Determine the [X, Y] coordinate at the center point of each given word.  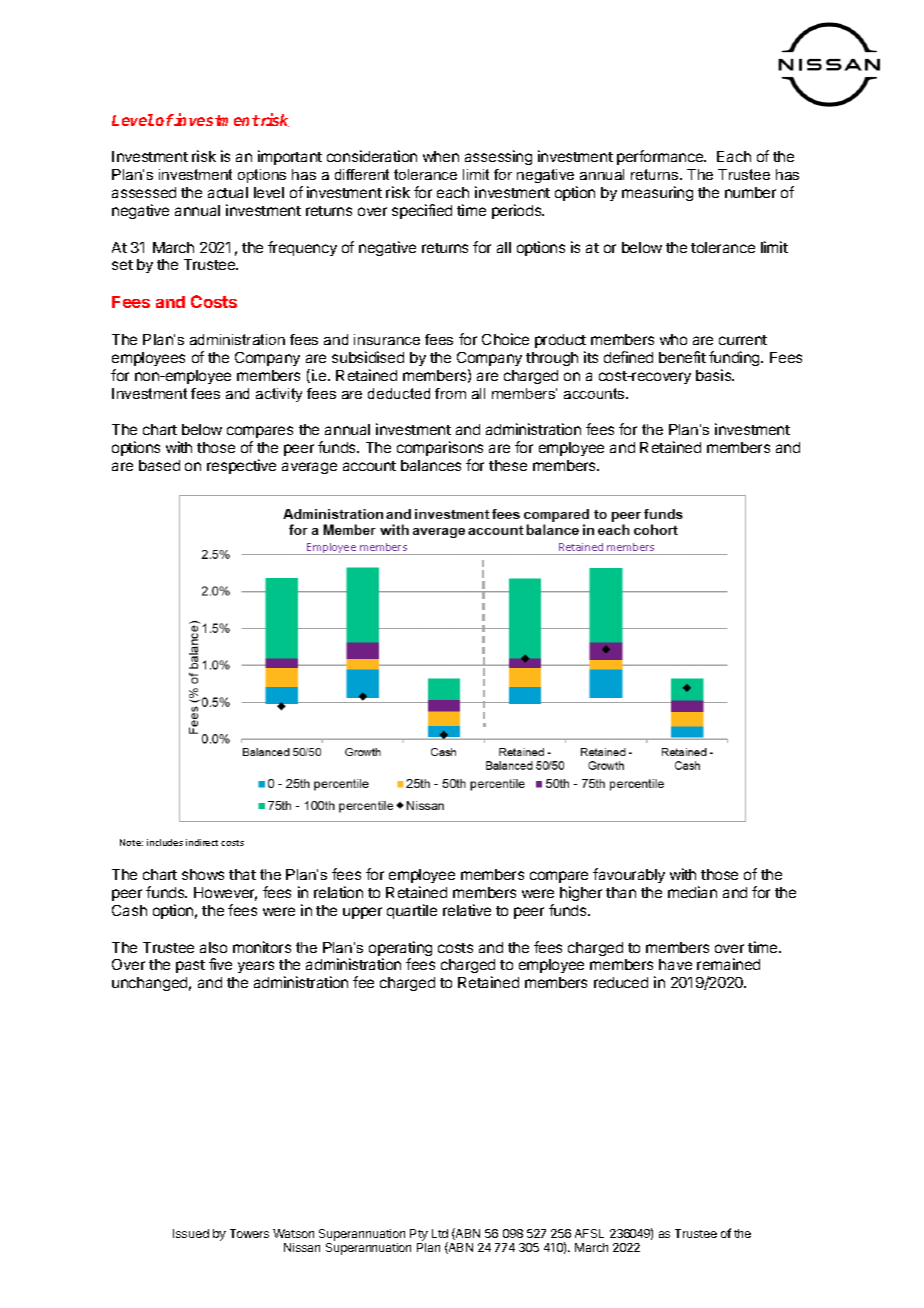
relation [338, 892]
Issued [191, 1233]
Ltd [440, 1233]
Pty [419, 1235]
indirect [202, 842]
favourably [629, 875]
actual [228, 192]
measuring [657, 193]
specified [422, 211]
